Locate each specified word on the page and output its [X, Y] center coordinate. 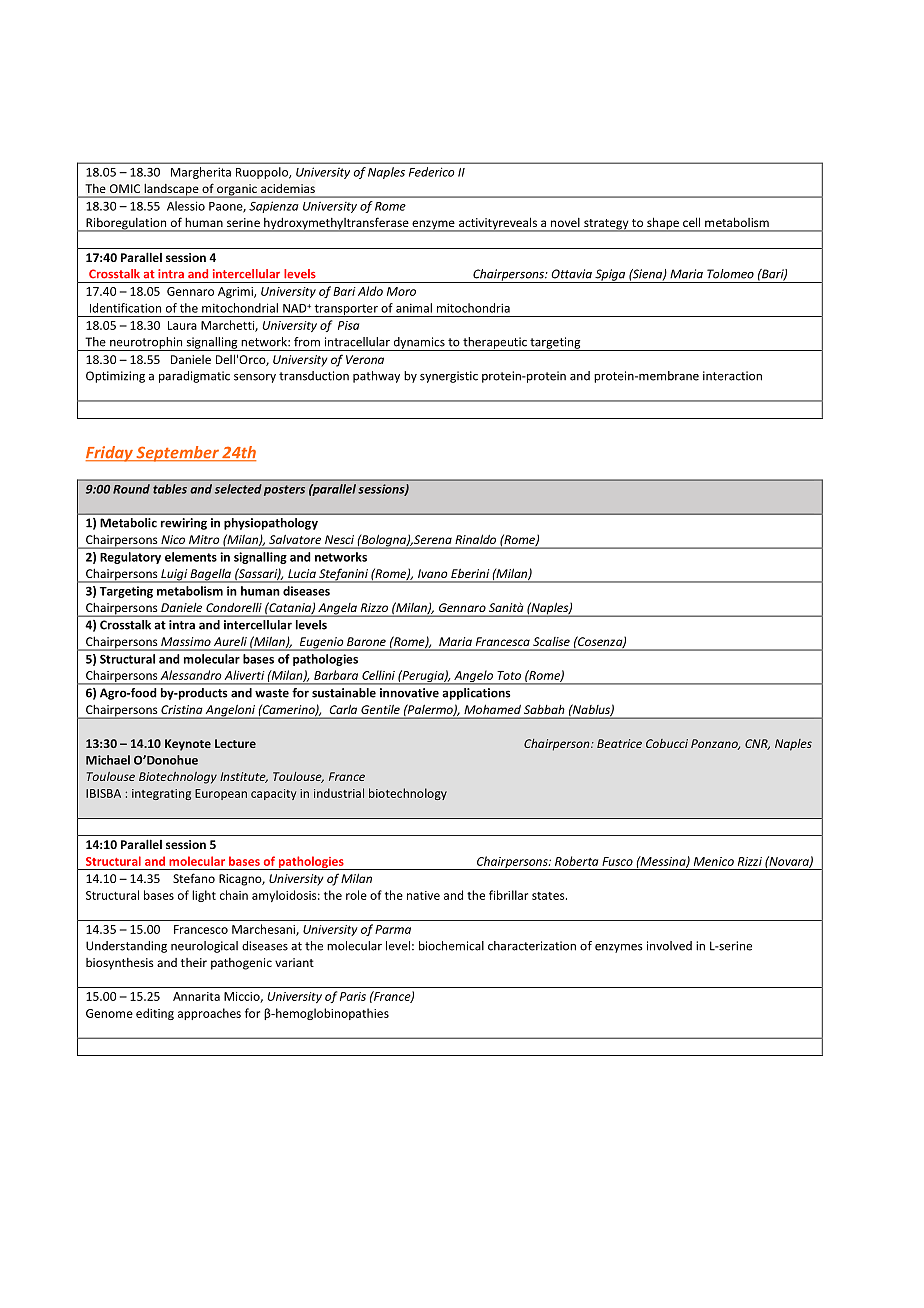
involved [669, 946]
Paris [353, 996]
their [194, 962]
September [177, 454]
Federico [432, 172]
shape [663, 224]
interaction [732, 376]
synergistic [449, 377]
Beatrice [619, 743]
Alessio [186, 206]
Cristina [181, 709]
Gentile [380, 709]
